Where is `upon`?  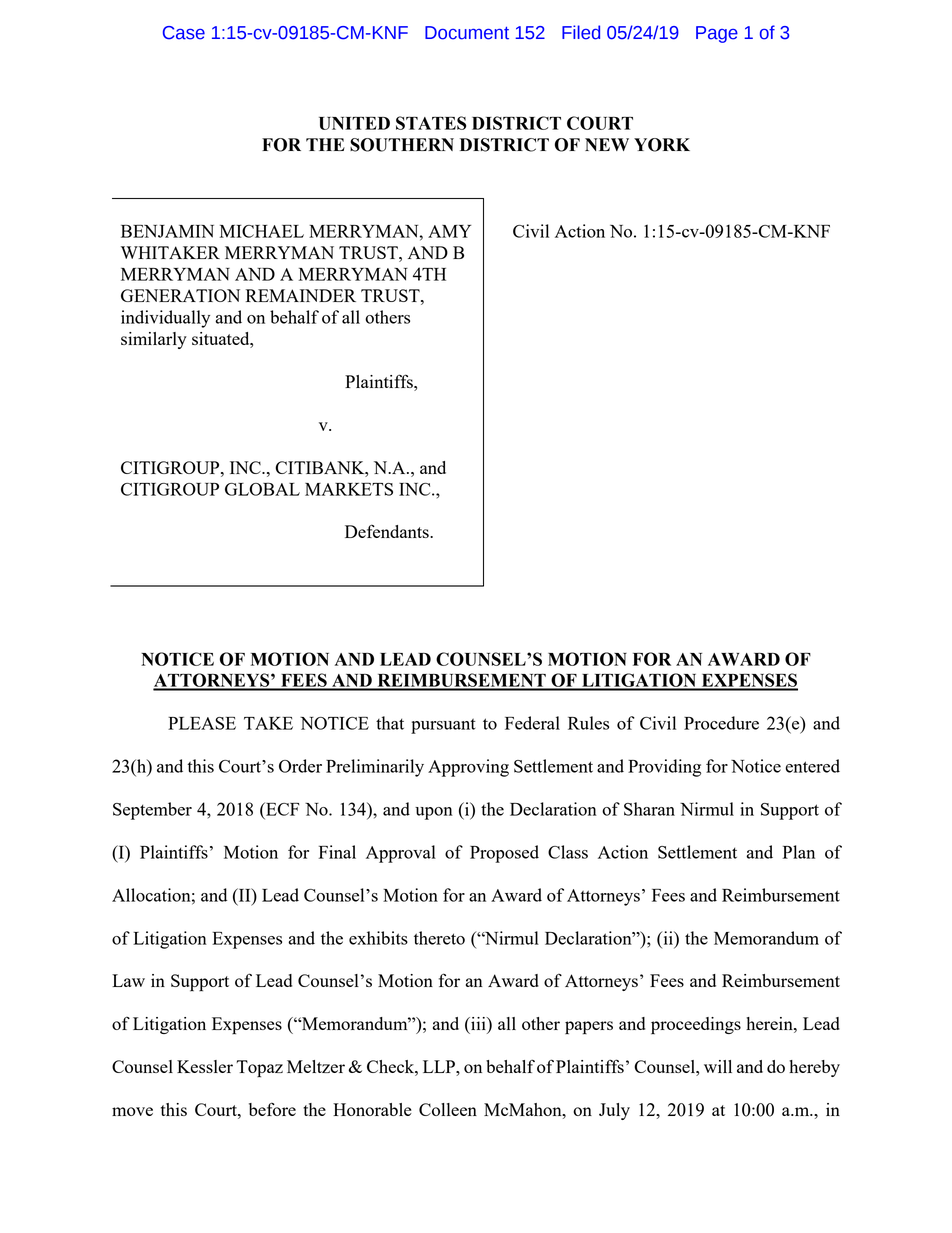
upon is located at coordinates (434, 813).
